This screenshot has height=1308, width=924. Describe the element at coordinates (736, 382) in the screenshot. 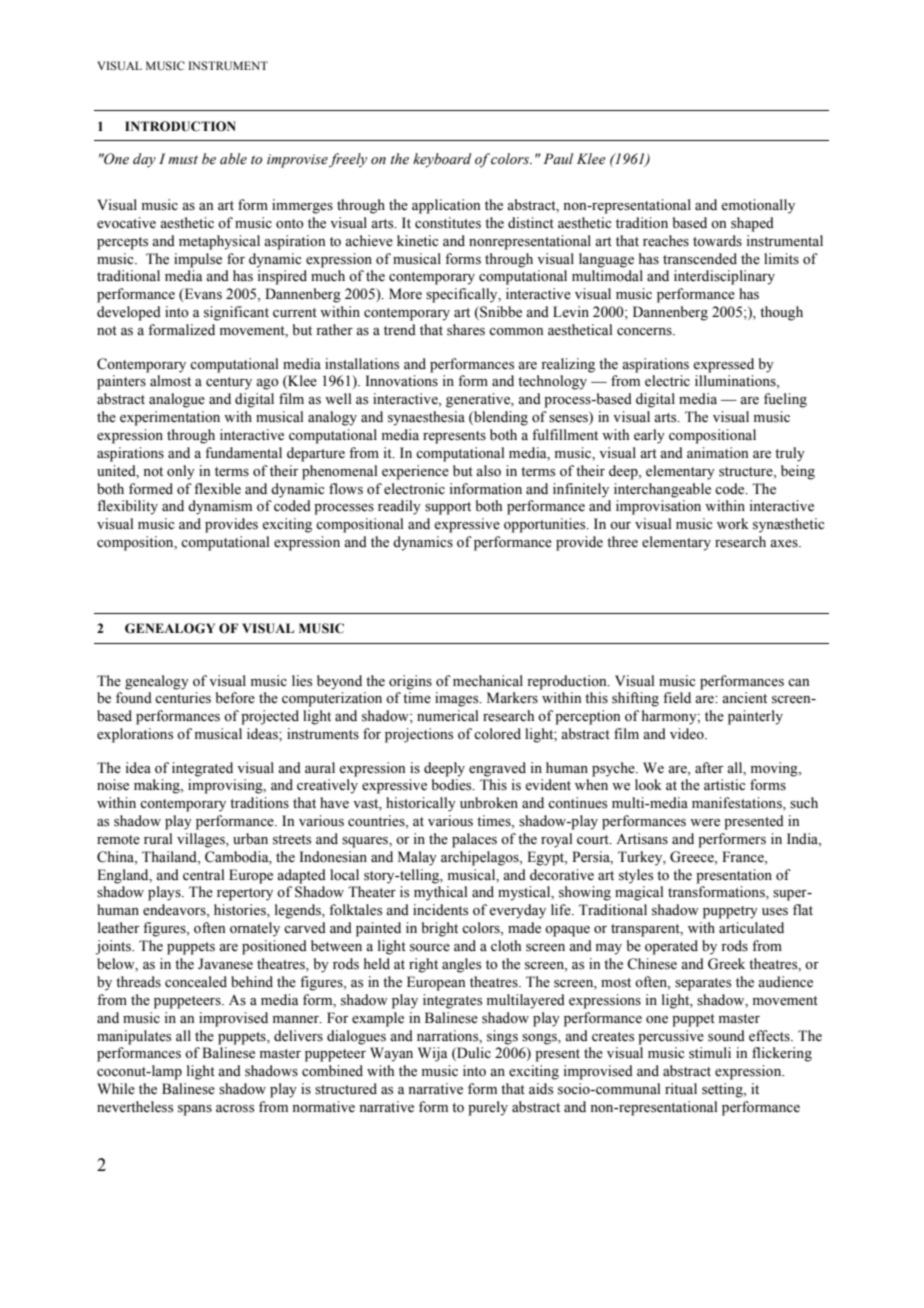

I see `illuminations` at that location.
